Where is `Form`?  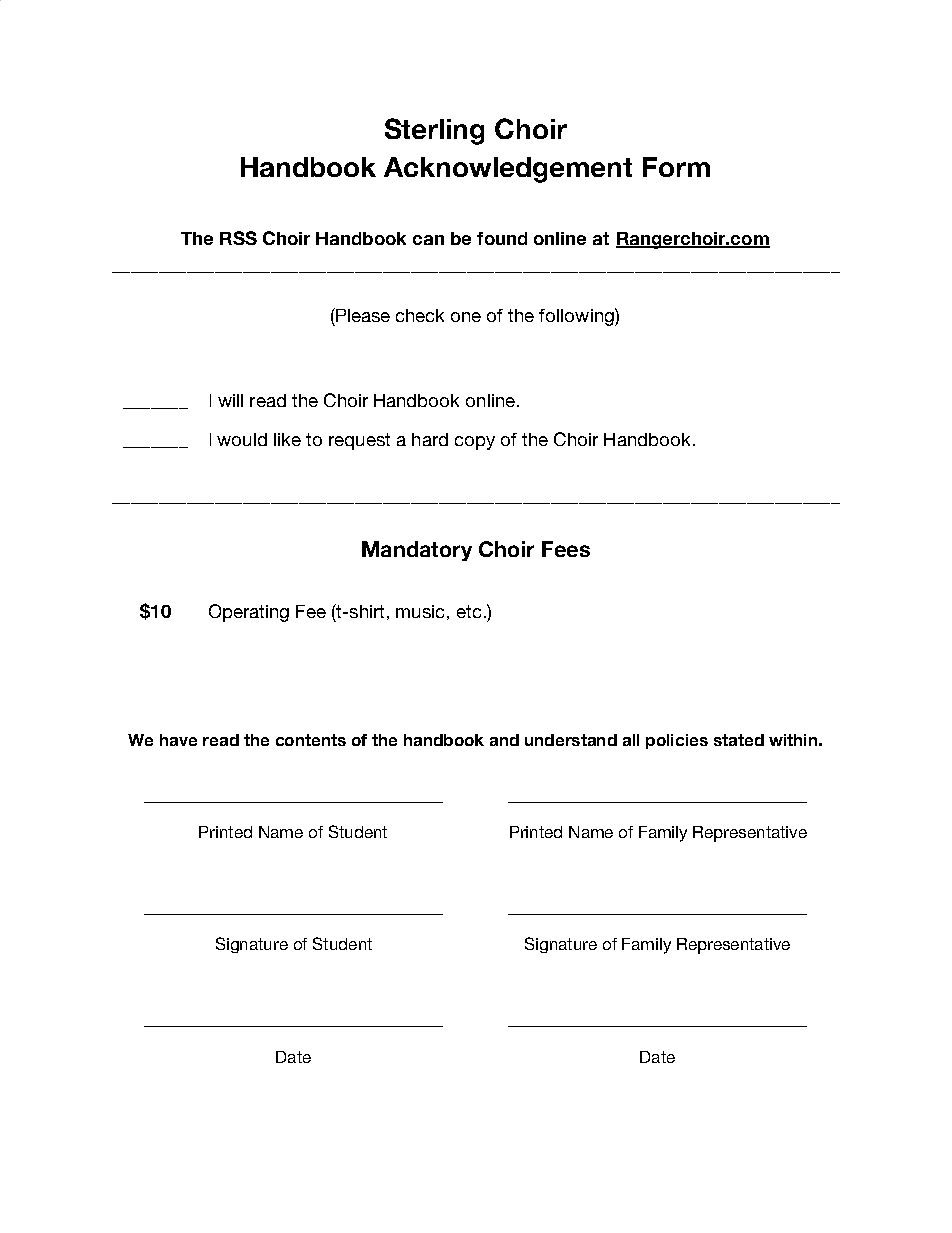 Form is located at coordinates (676, 167).
